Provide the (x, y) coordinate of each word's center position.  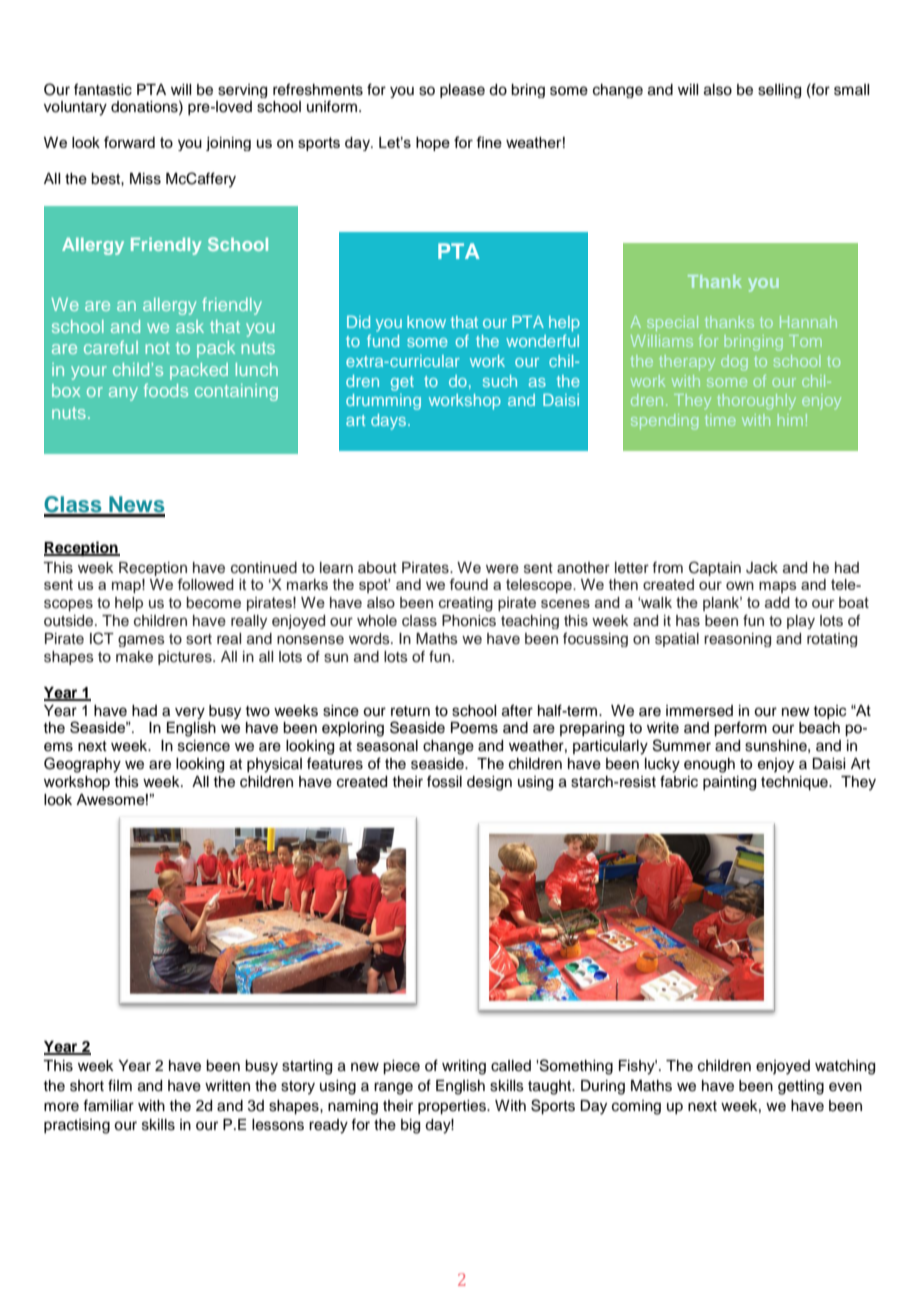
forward (129, 142)
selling (779, 91)
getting (801, 1087)
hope (433, 144)
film (120, 1085)
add (777, 602)
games (141, 641)
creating (466, 604)
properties (453, 1107)
